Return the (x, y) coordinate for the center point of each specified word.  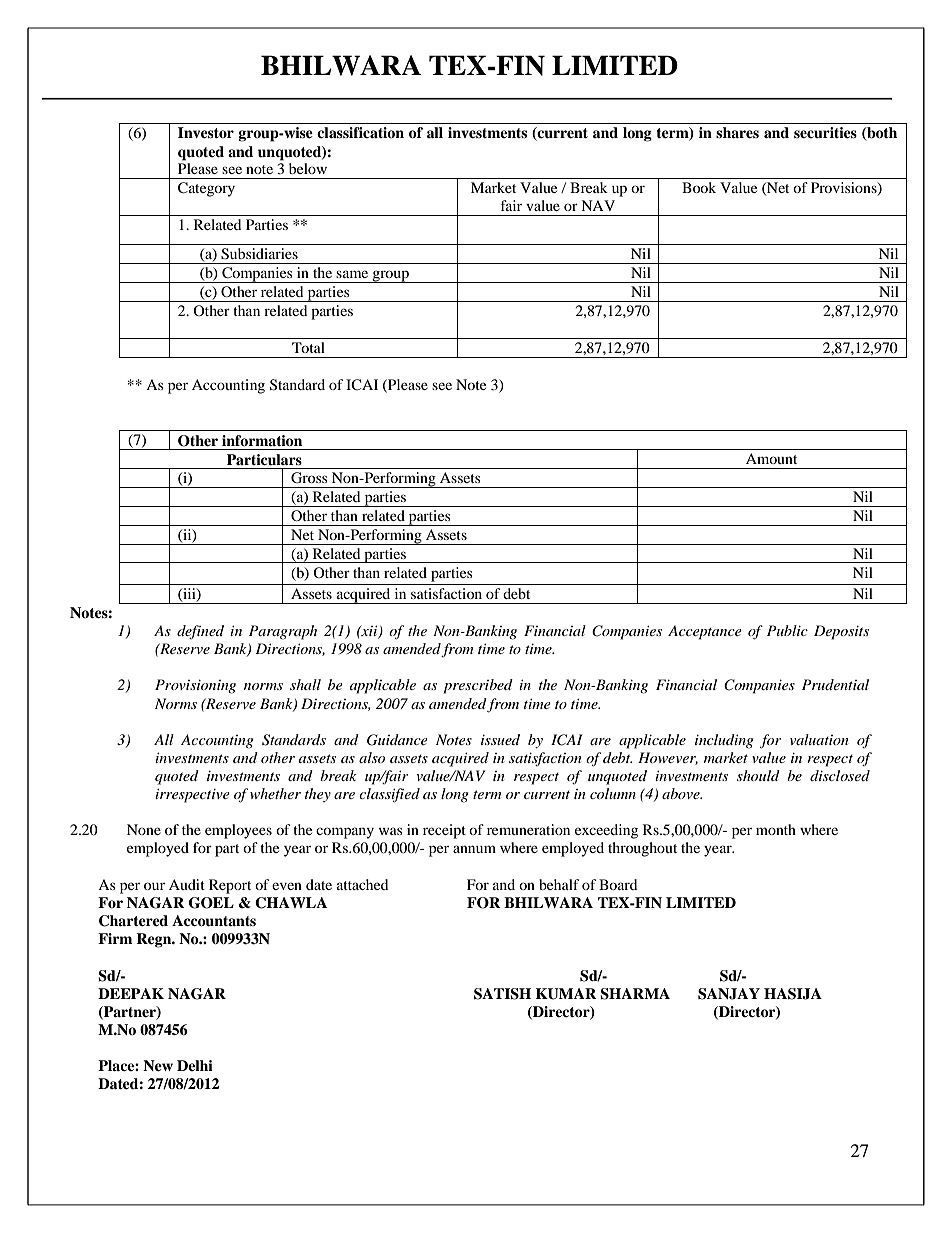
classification (360, 132)
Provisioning (195, 686)
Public (787, 630)
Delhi (195, 1065)
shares (737, 132)
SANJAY (729, 994)
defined (200, 632)
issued (500, 739)
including (724, 741)
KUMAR (566, 994)
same (352, 274)
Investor (206, 133)
